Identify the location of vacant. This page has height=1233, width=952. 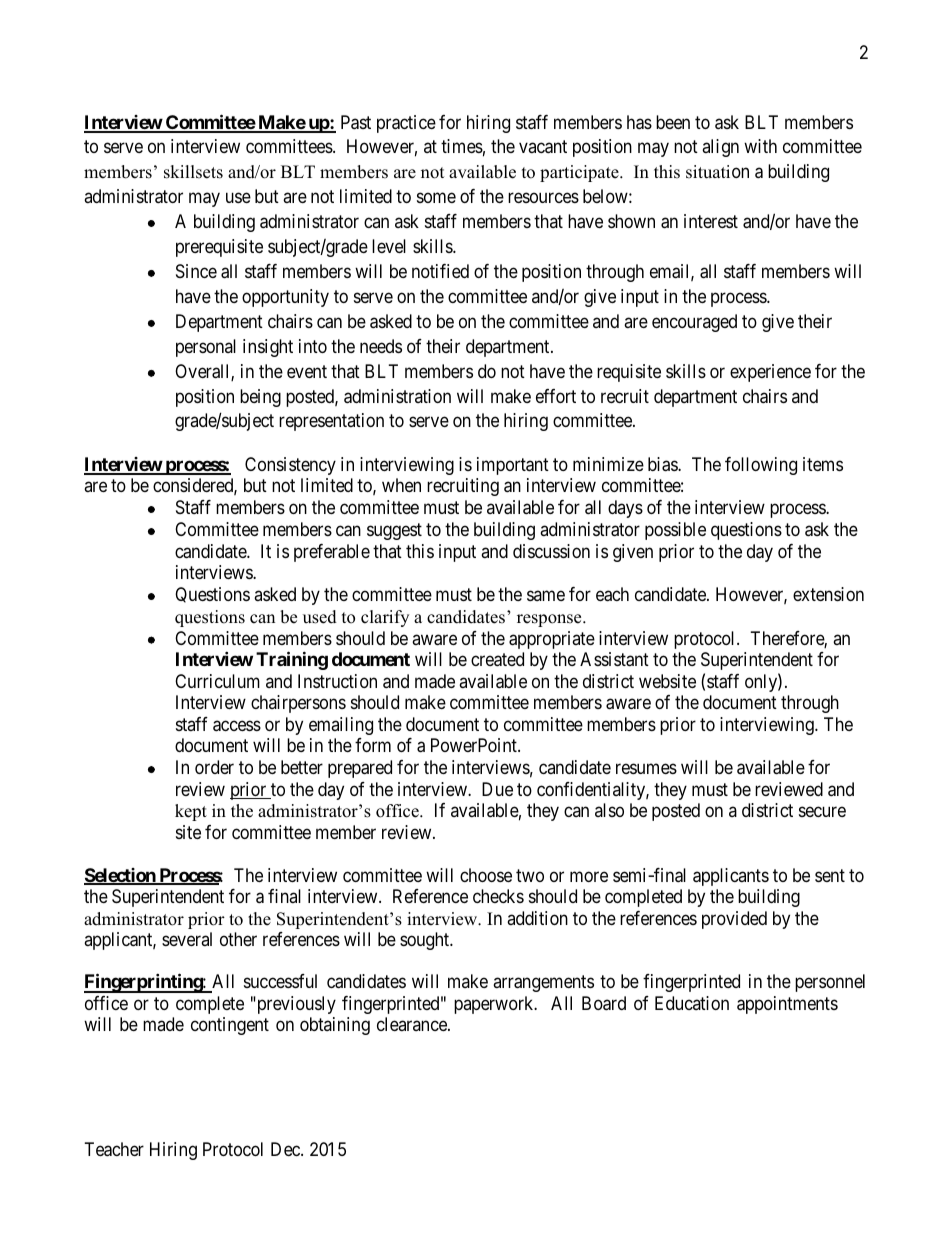
(543, 147).
